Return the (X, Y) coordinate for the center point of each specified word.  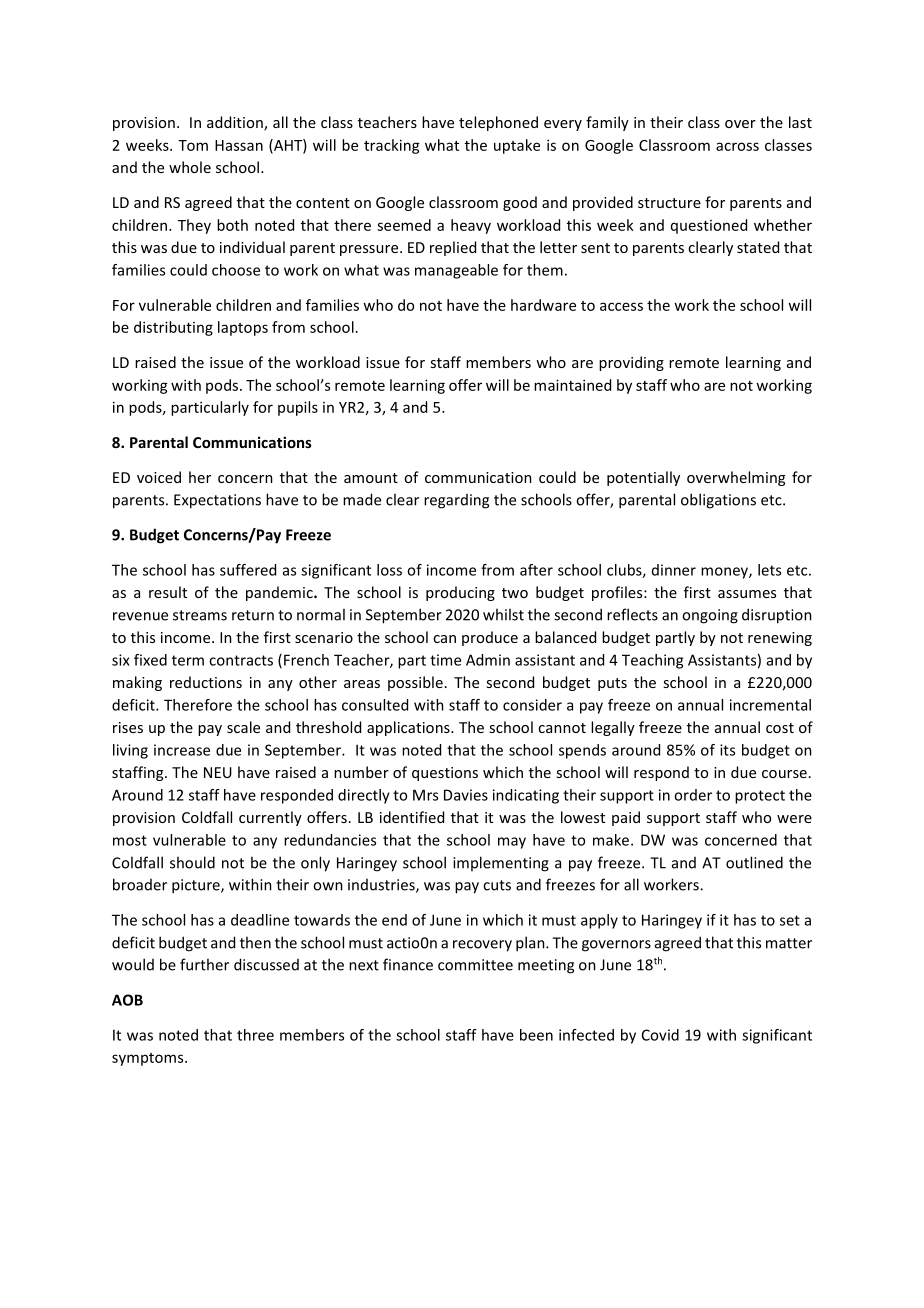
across (737, 146)
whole (190, 167)
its (727, 750)
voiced (159, 477)
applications (409, 728)
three (255, 1035)
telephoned (498, 123)
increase (182, 750)
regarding (456, 501)
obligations (718, 501)
